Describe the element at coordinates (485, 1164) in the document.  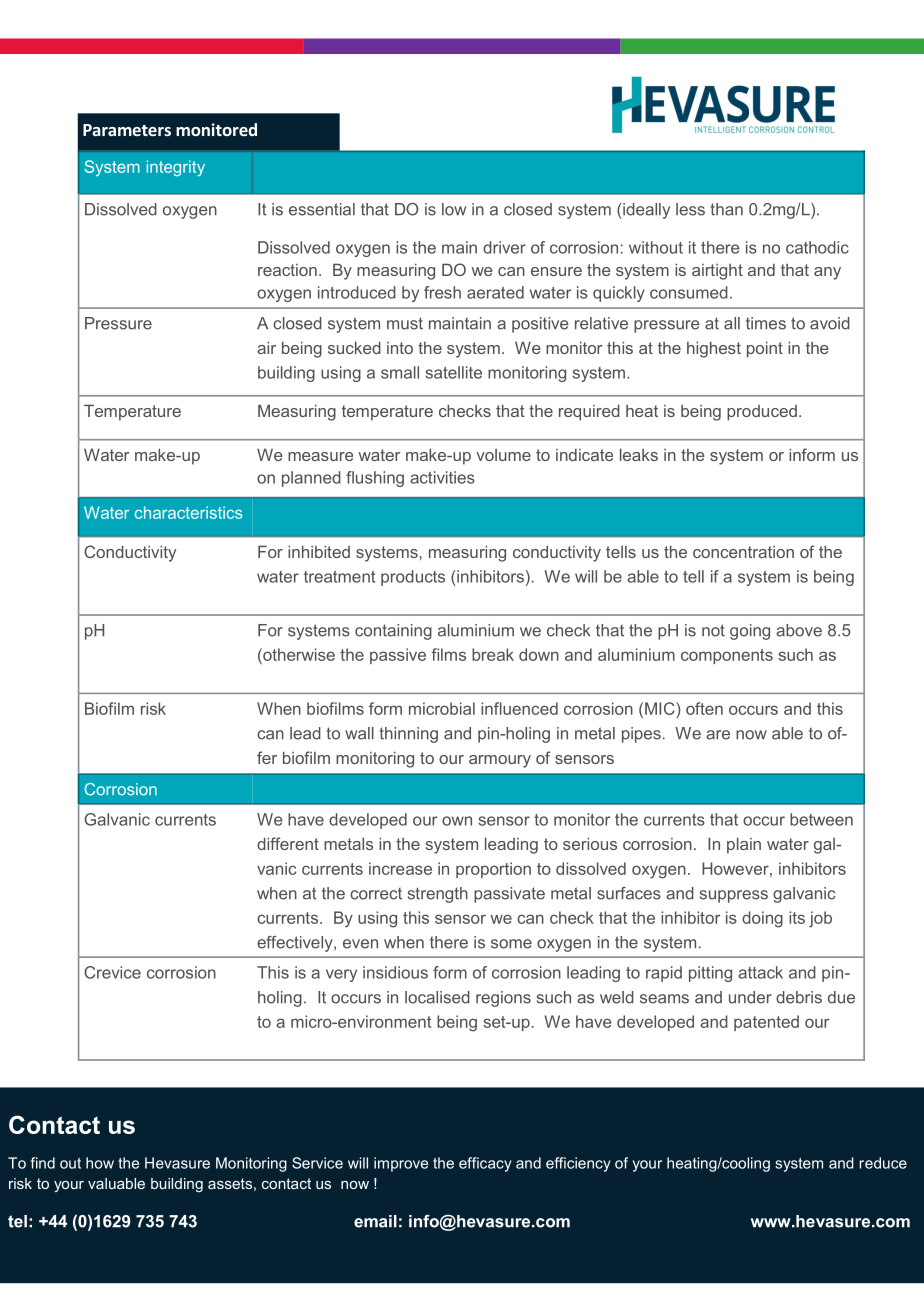
I see `efficacy` at that location.
